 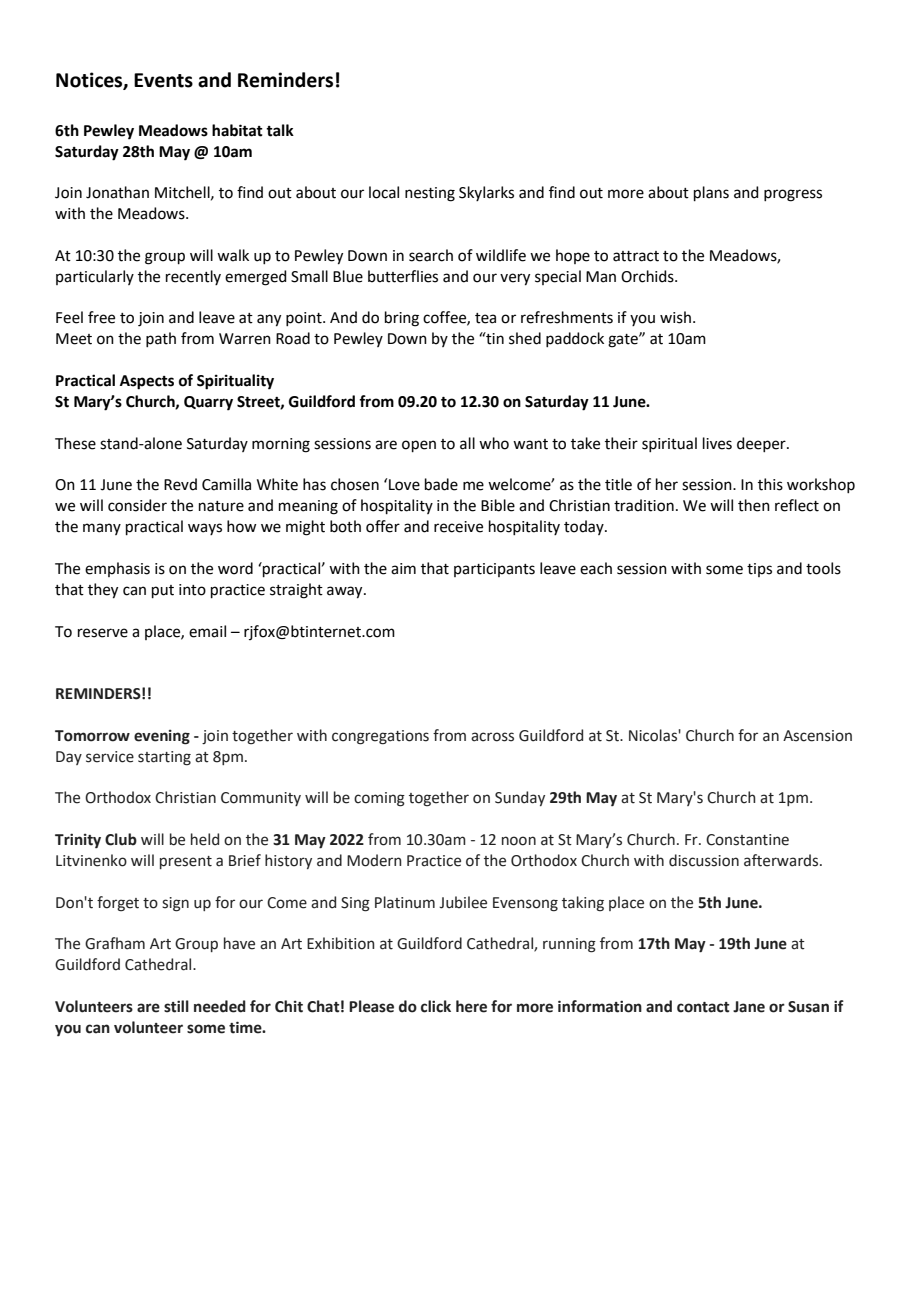 What do you see at coordinates (717, 443) in the document?
I see `lives` at bounding box center [717, 443].
